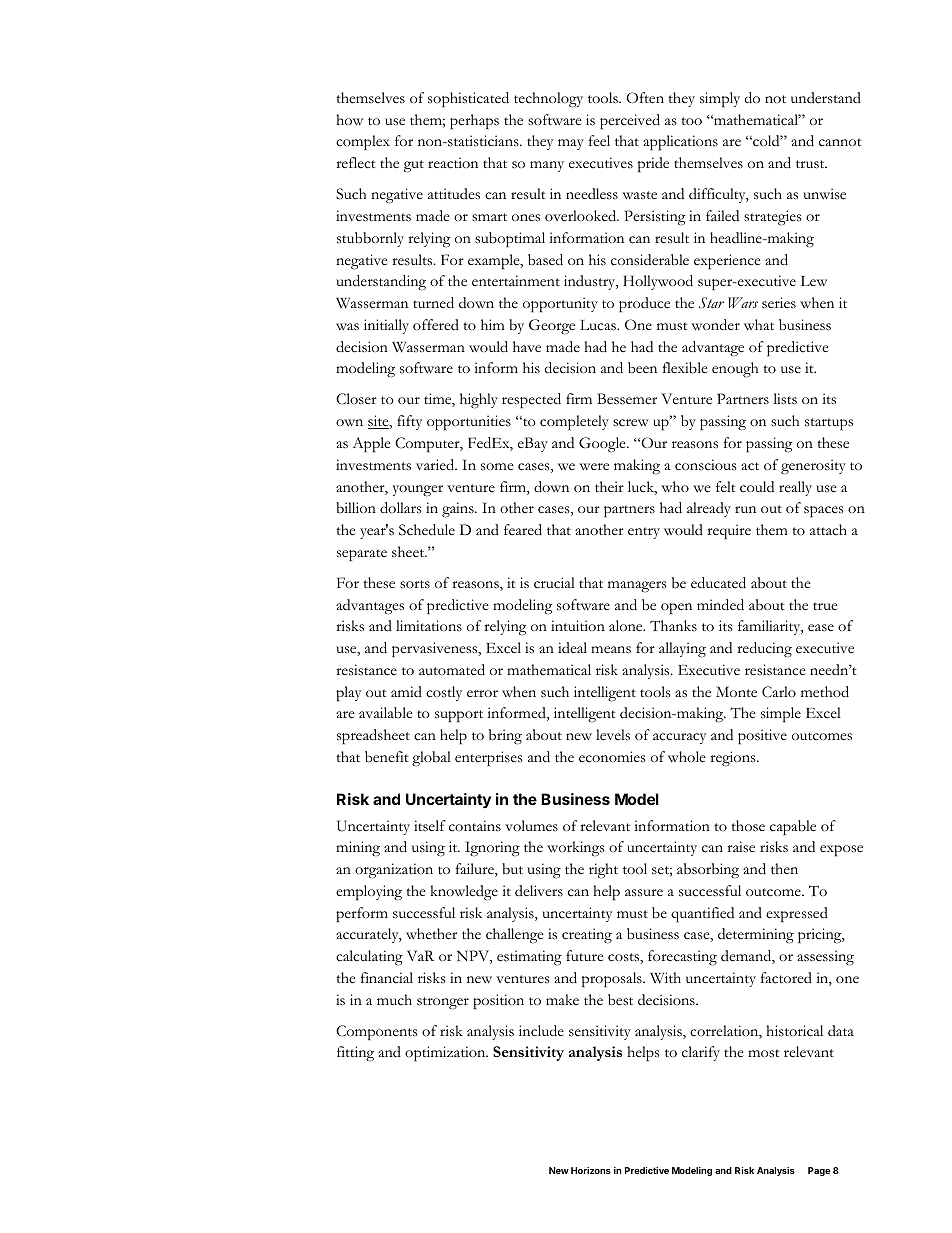 Image resolution: width=952 pixels, height=1233 pixels. I want to click on economies, so click(612, 757).
